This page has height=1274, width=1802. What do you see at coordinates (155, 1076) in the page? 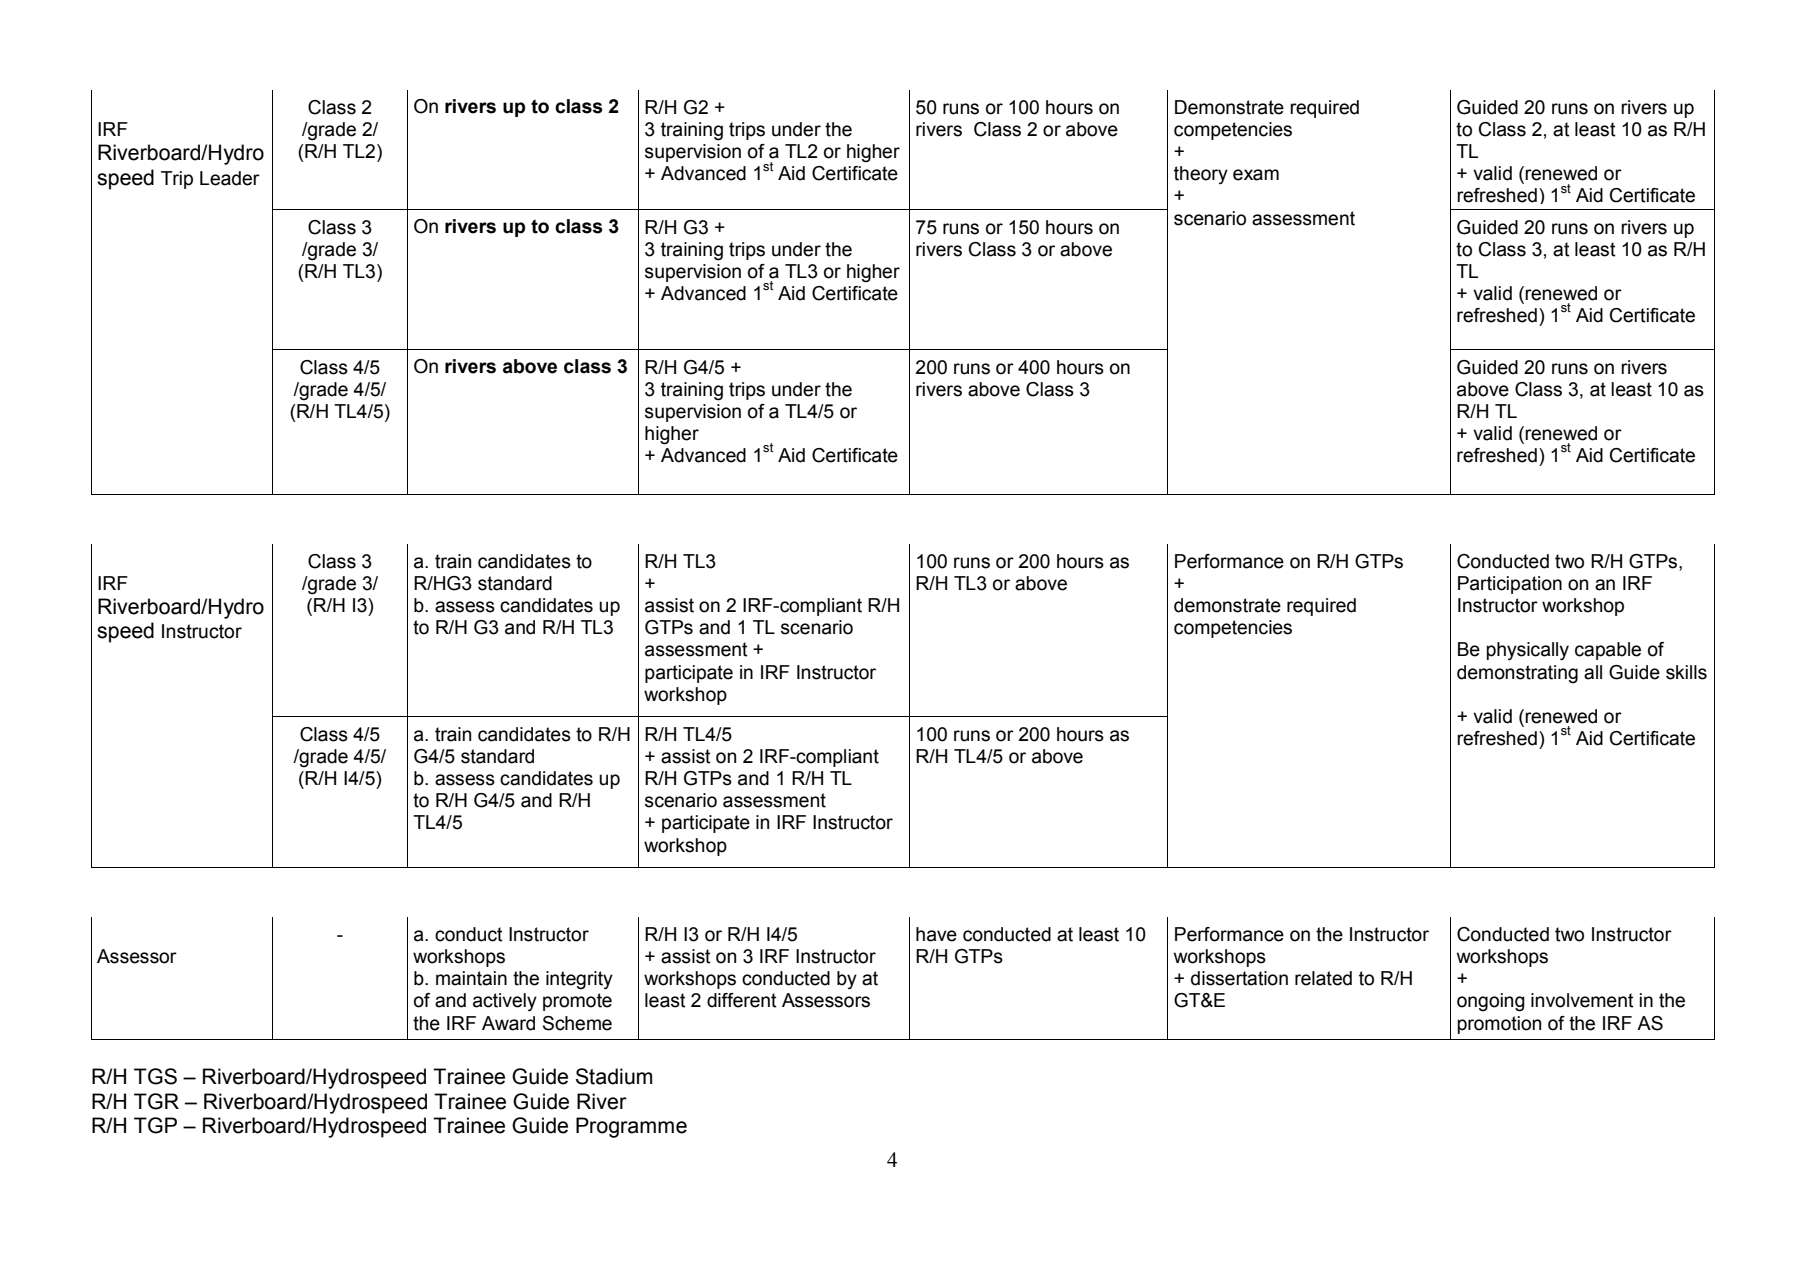
I see `TGS` at bounding box center [155, 1076].
